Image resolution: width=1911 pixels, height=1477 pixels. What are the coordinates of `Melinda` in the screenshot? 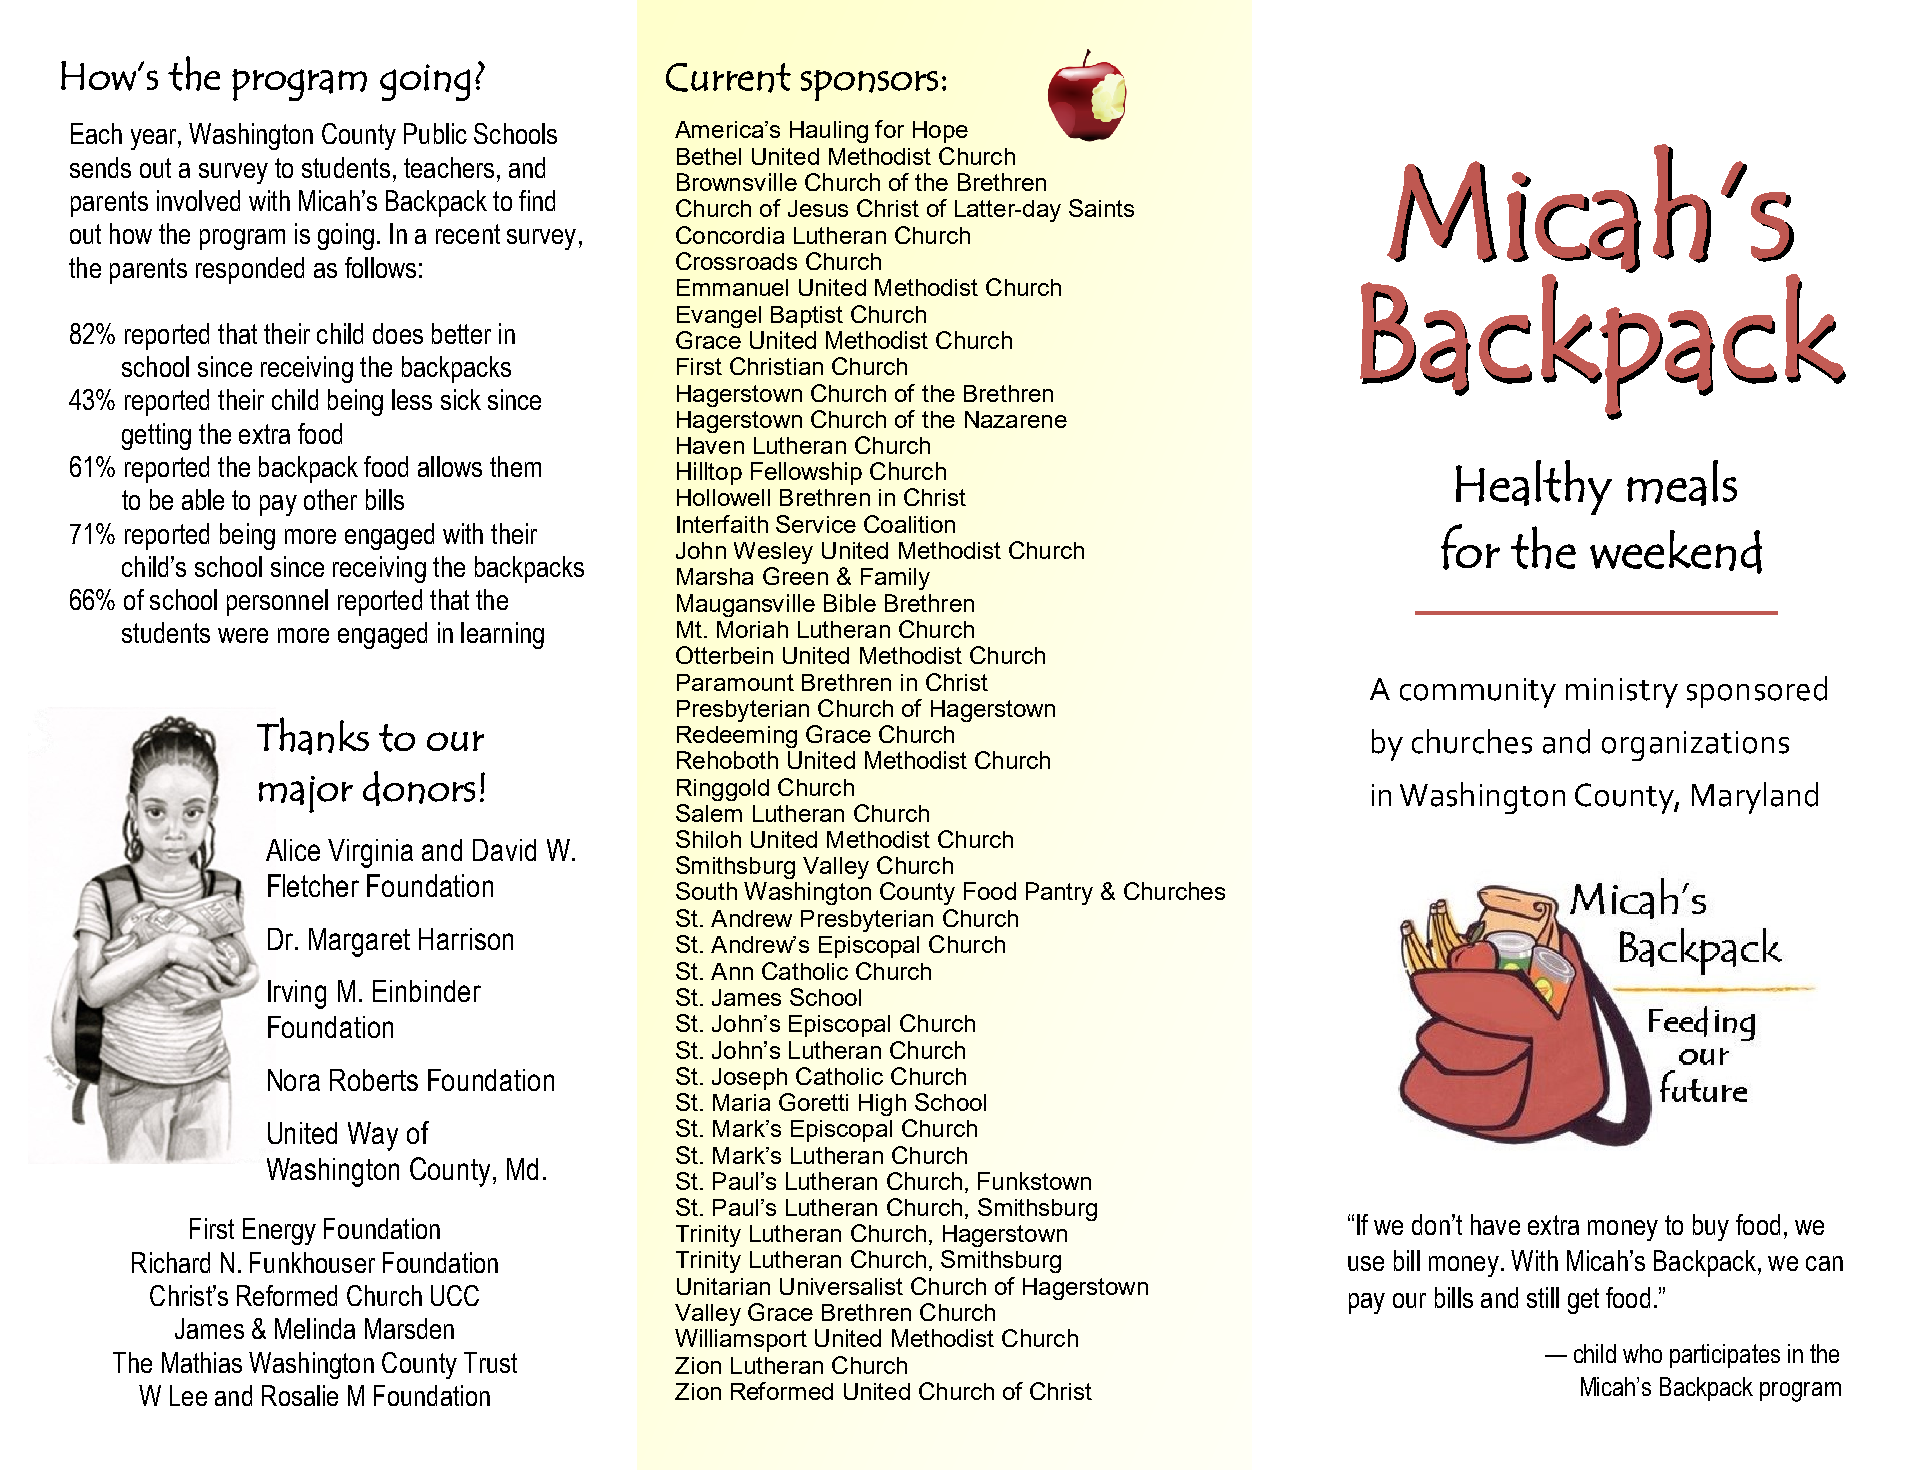 It's located at (315, 1328).
